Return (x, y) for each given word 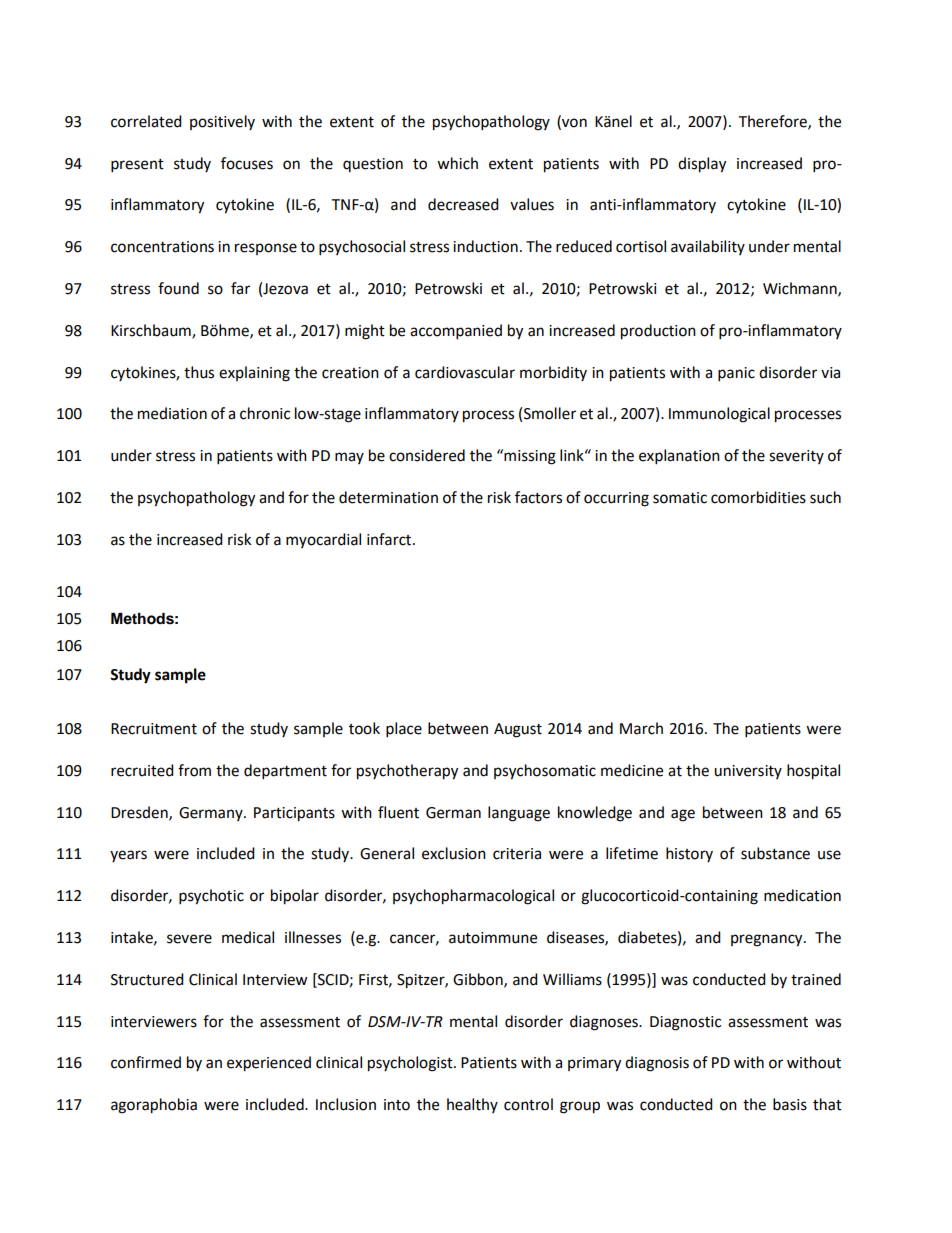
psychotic (211, 897)
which (457, 163)
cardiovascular (465, 372)
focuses (247, 163)
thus (199, 372)
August (518, 730)
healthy (472, 1105)
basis (790, 1104)
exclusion (454, 853)
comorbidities (758, 497)
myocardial (323, 540)
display (702, 165)
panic (736, 374)
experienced (269, 1064)
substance (775, 853)
